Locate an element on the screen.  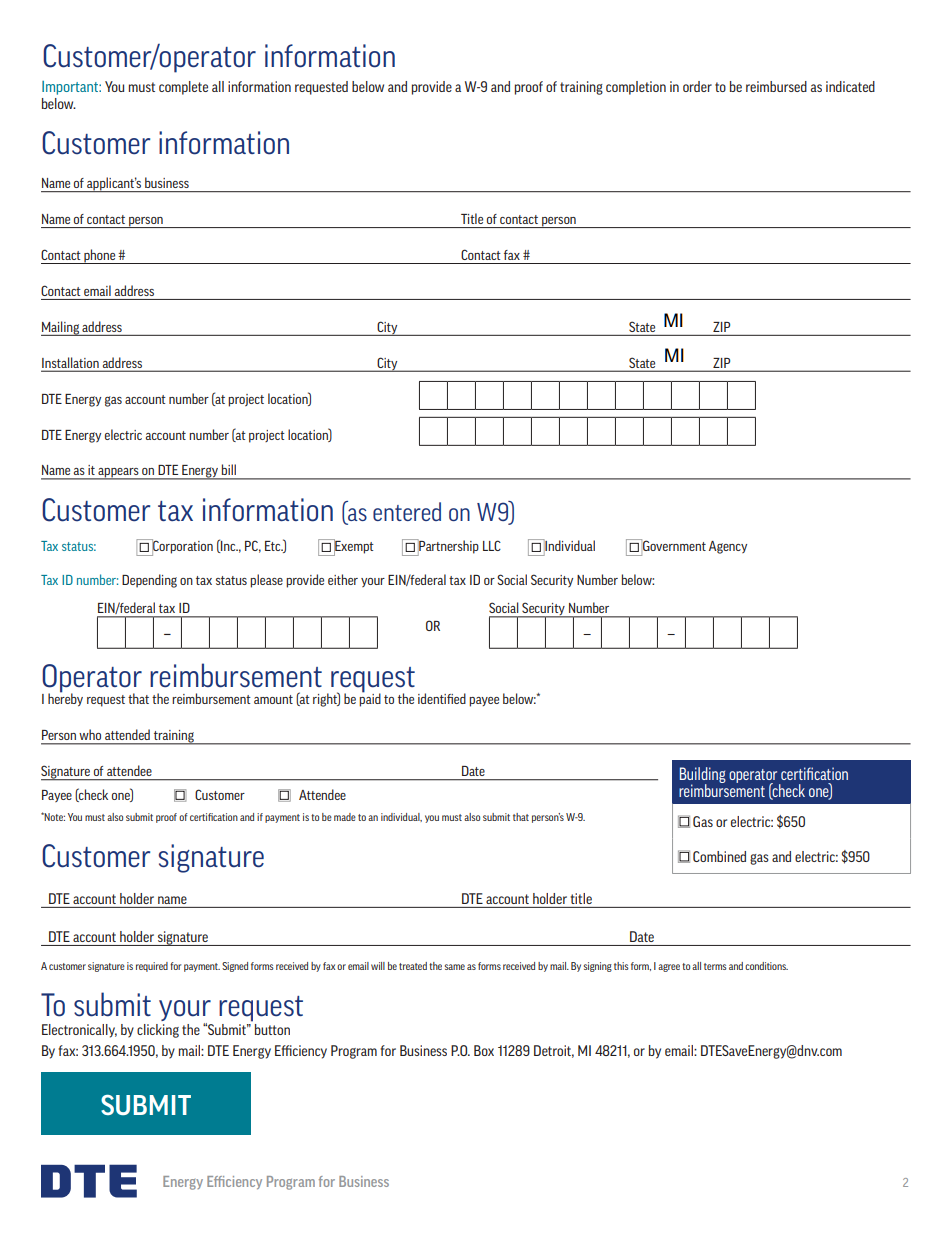
clicking is located at coordinates (158, 1031).
